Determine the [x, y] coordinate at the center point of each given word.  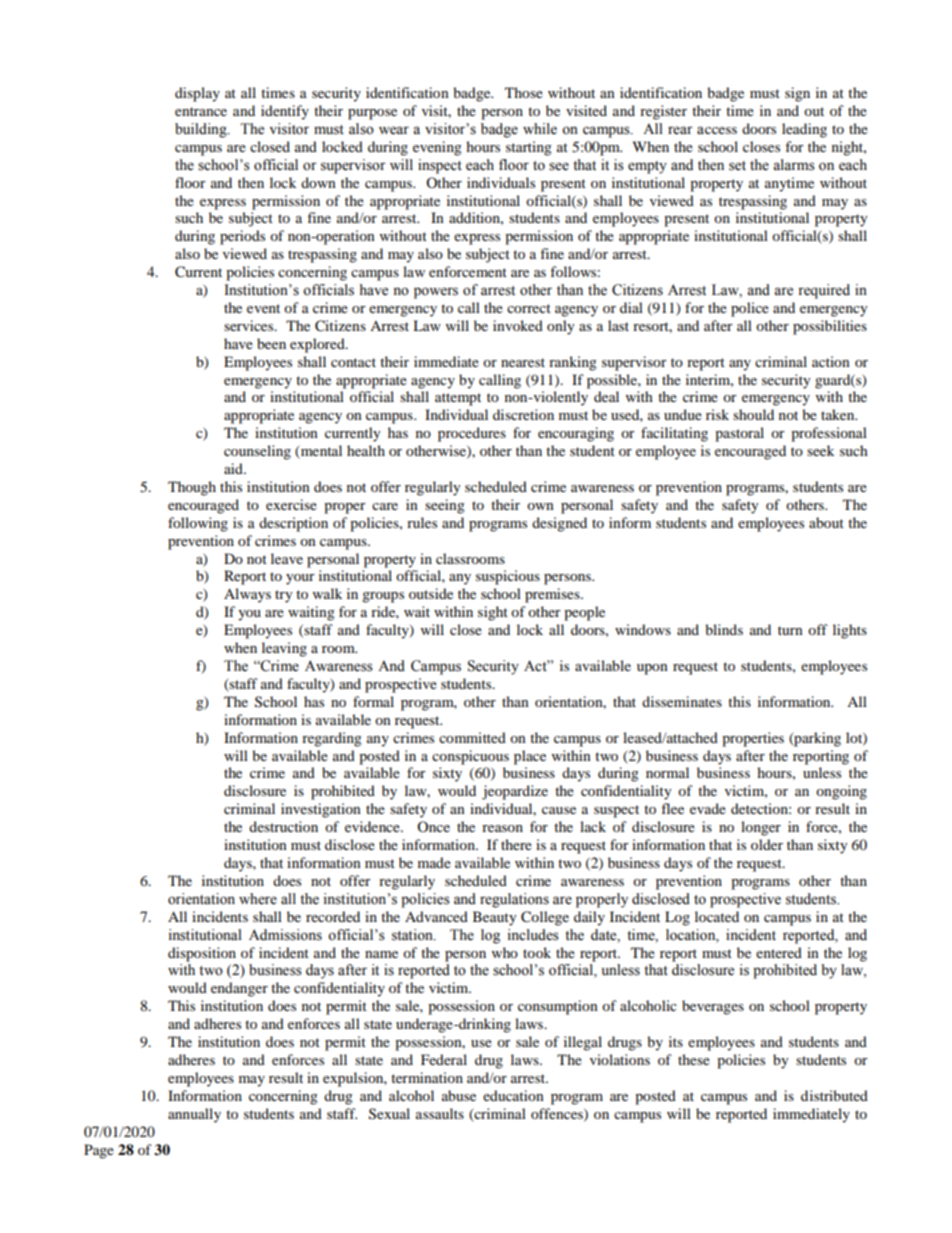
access [717, 130]
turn [790, 630]
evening [437, 148]
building [202, 130]
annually [194, 1115]
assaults [440, 1113]
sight [493, 613]
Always [247, 595]
